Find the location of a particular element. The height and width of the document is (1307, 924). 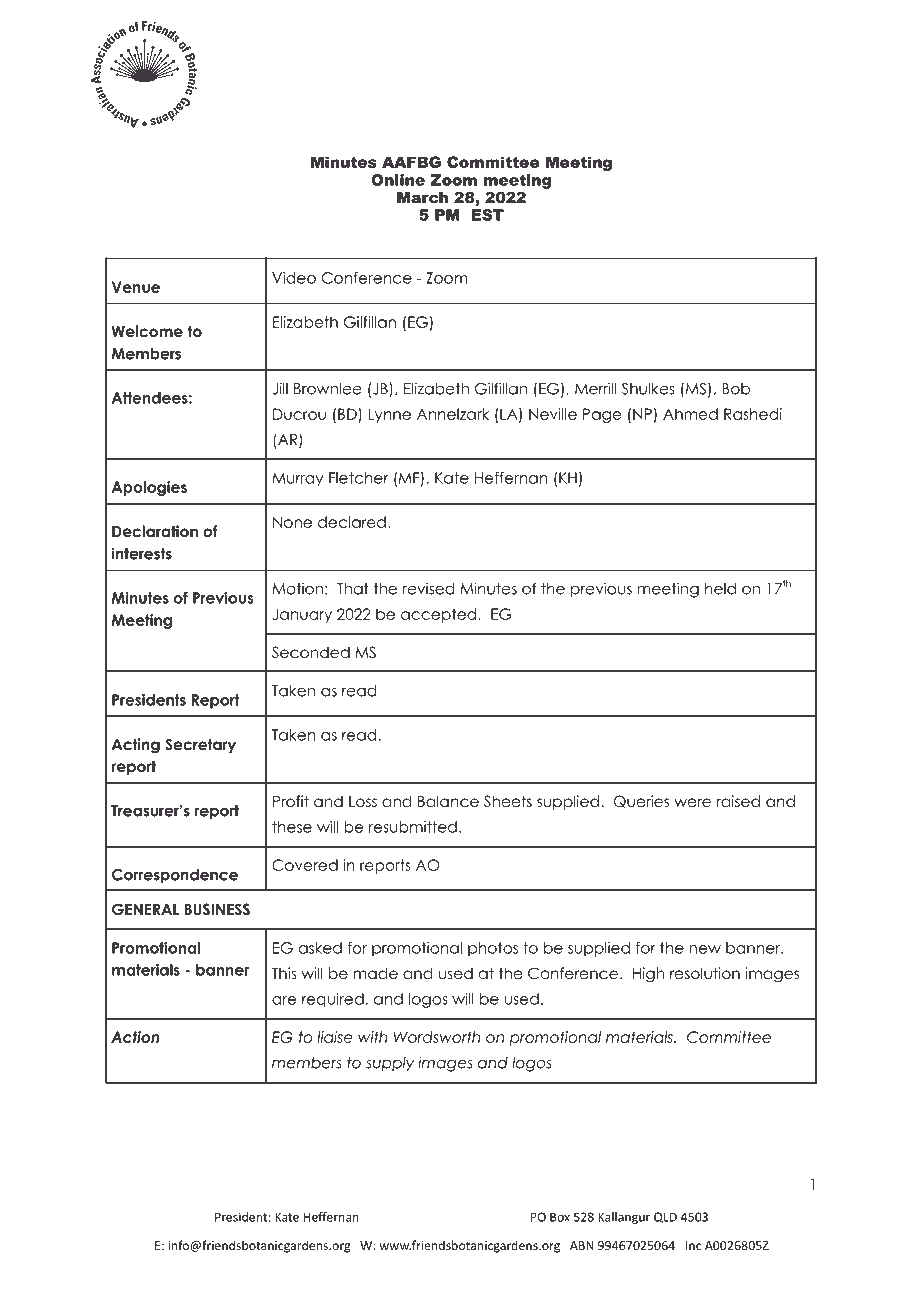

Box is located at coordinates (560, 1217).
